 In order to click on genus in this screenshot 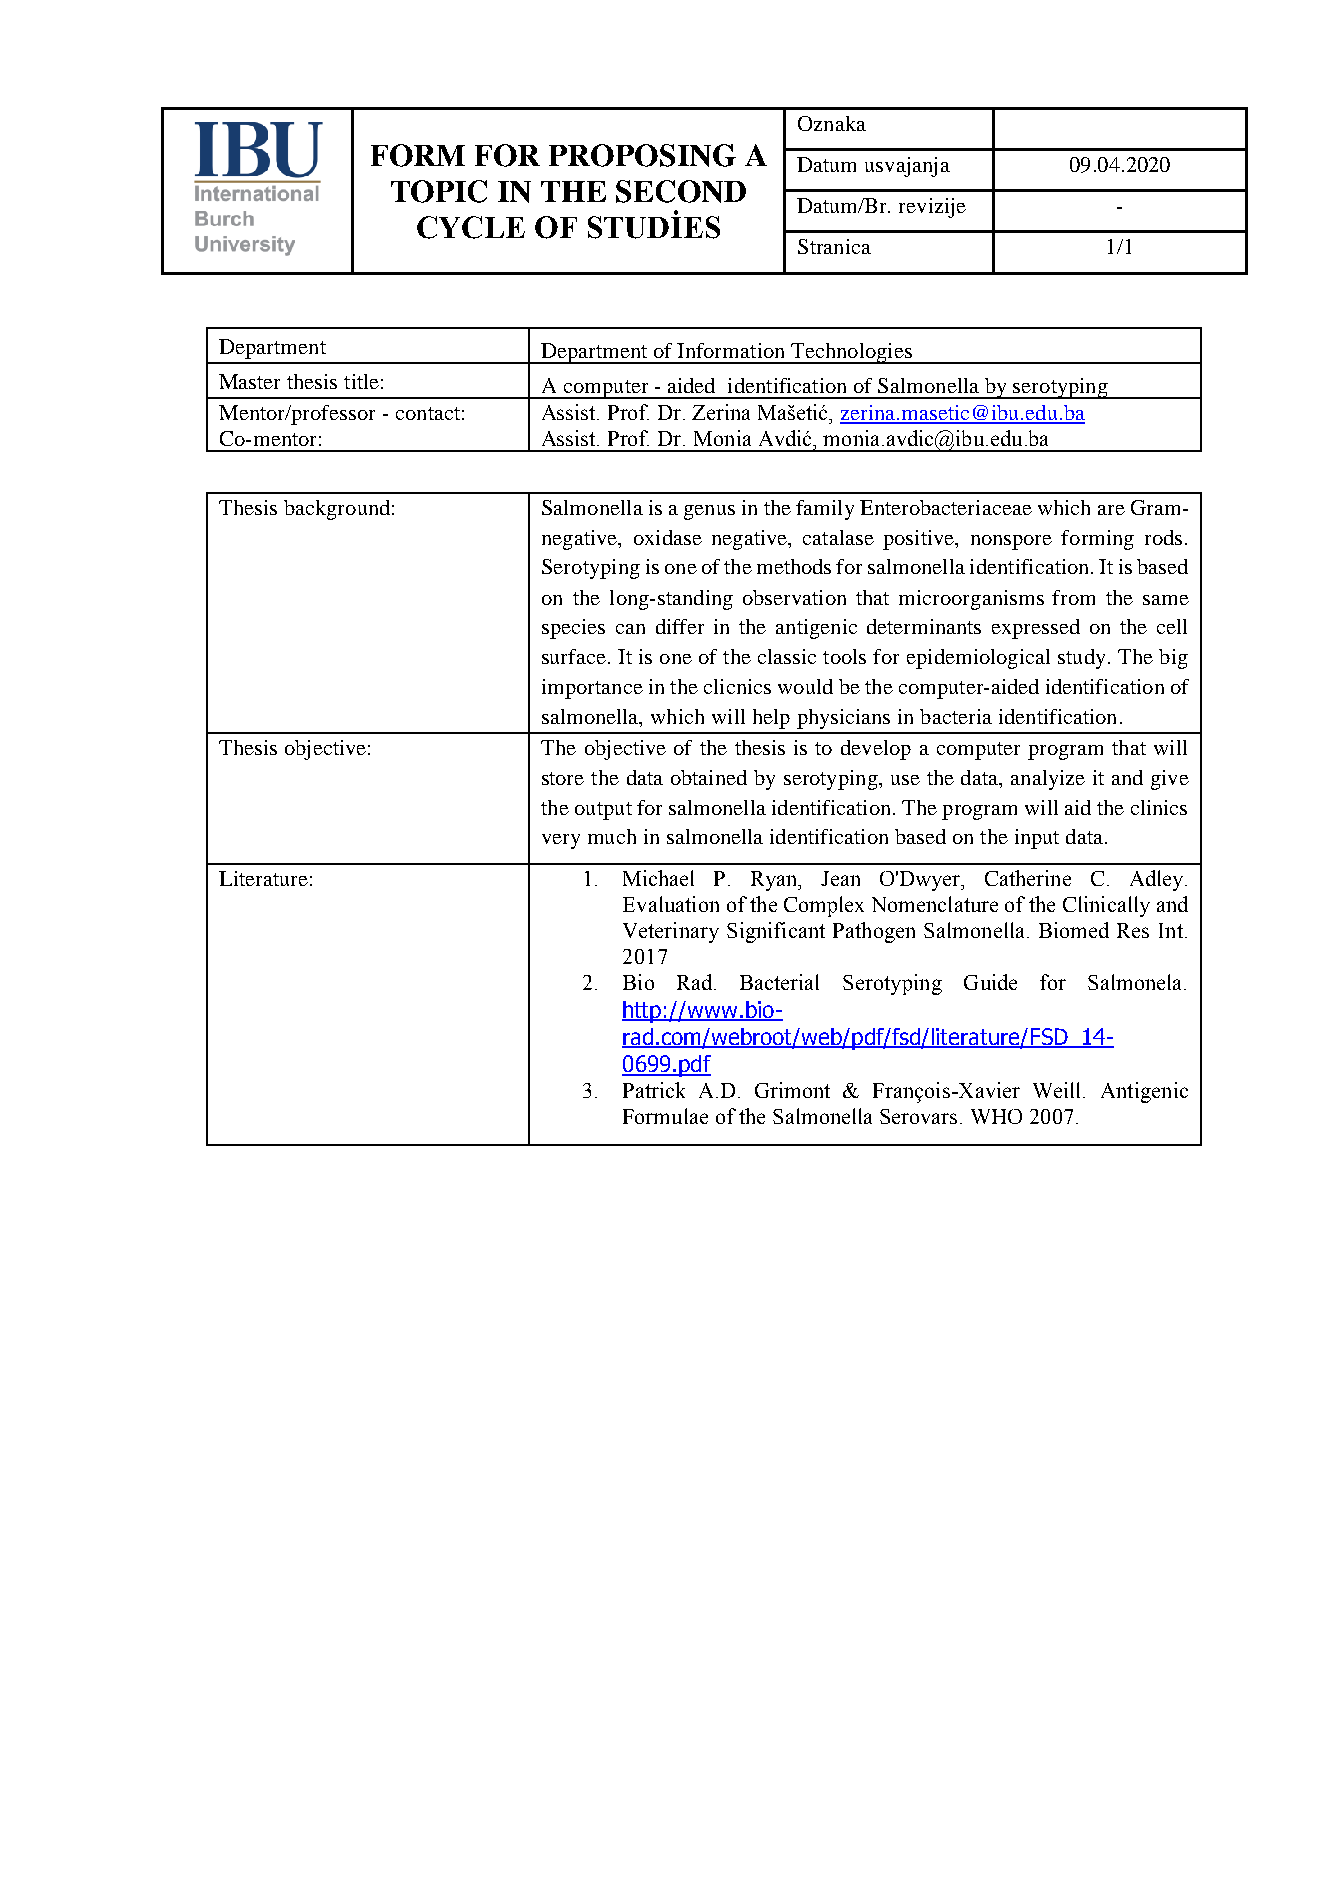, I will do `click(709, 512)`.
